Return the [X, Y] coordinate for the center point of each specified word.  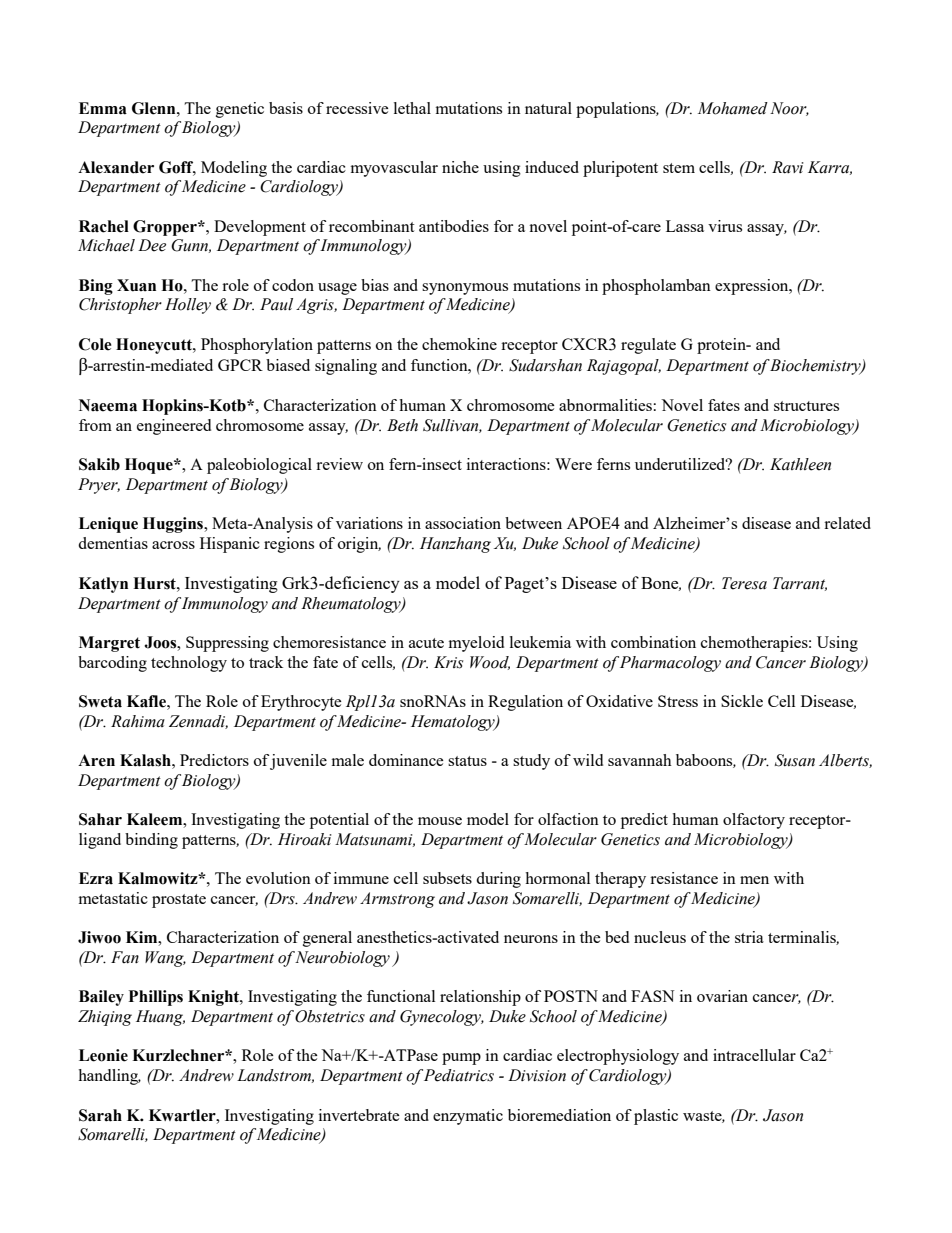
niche [460, 167]
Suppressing [227, 644]
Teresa [744, 583]
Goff [177, 168]
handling [109, 1077]
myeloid [476, 644]
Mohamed [733, 108]
